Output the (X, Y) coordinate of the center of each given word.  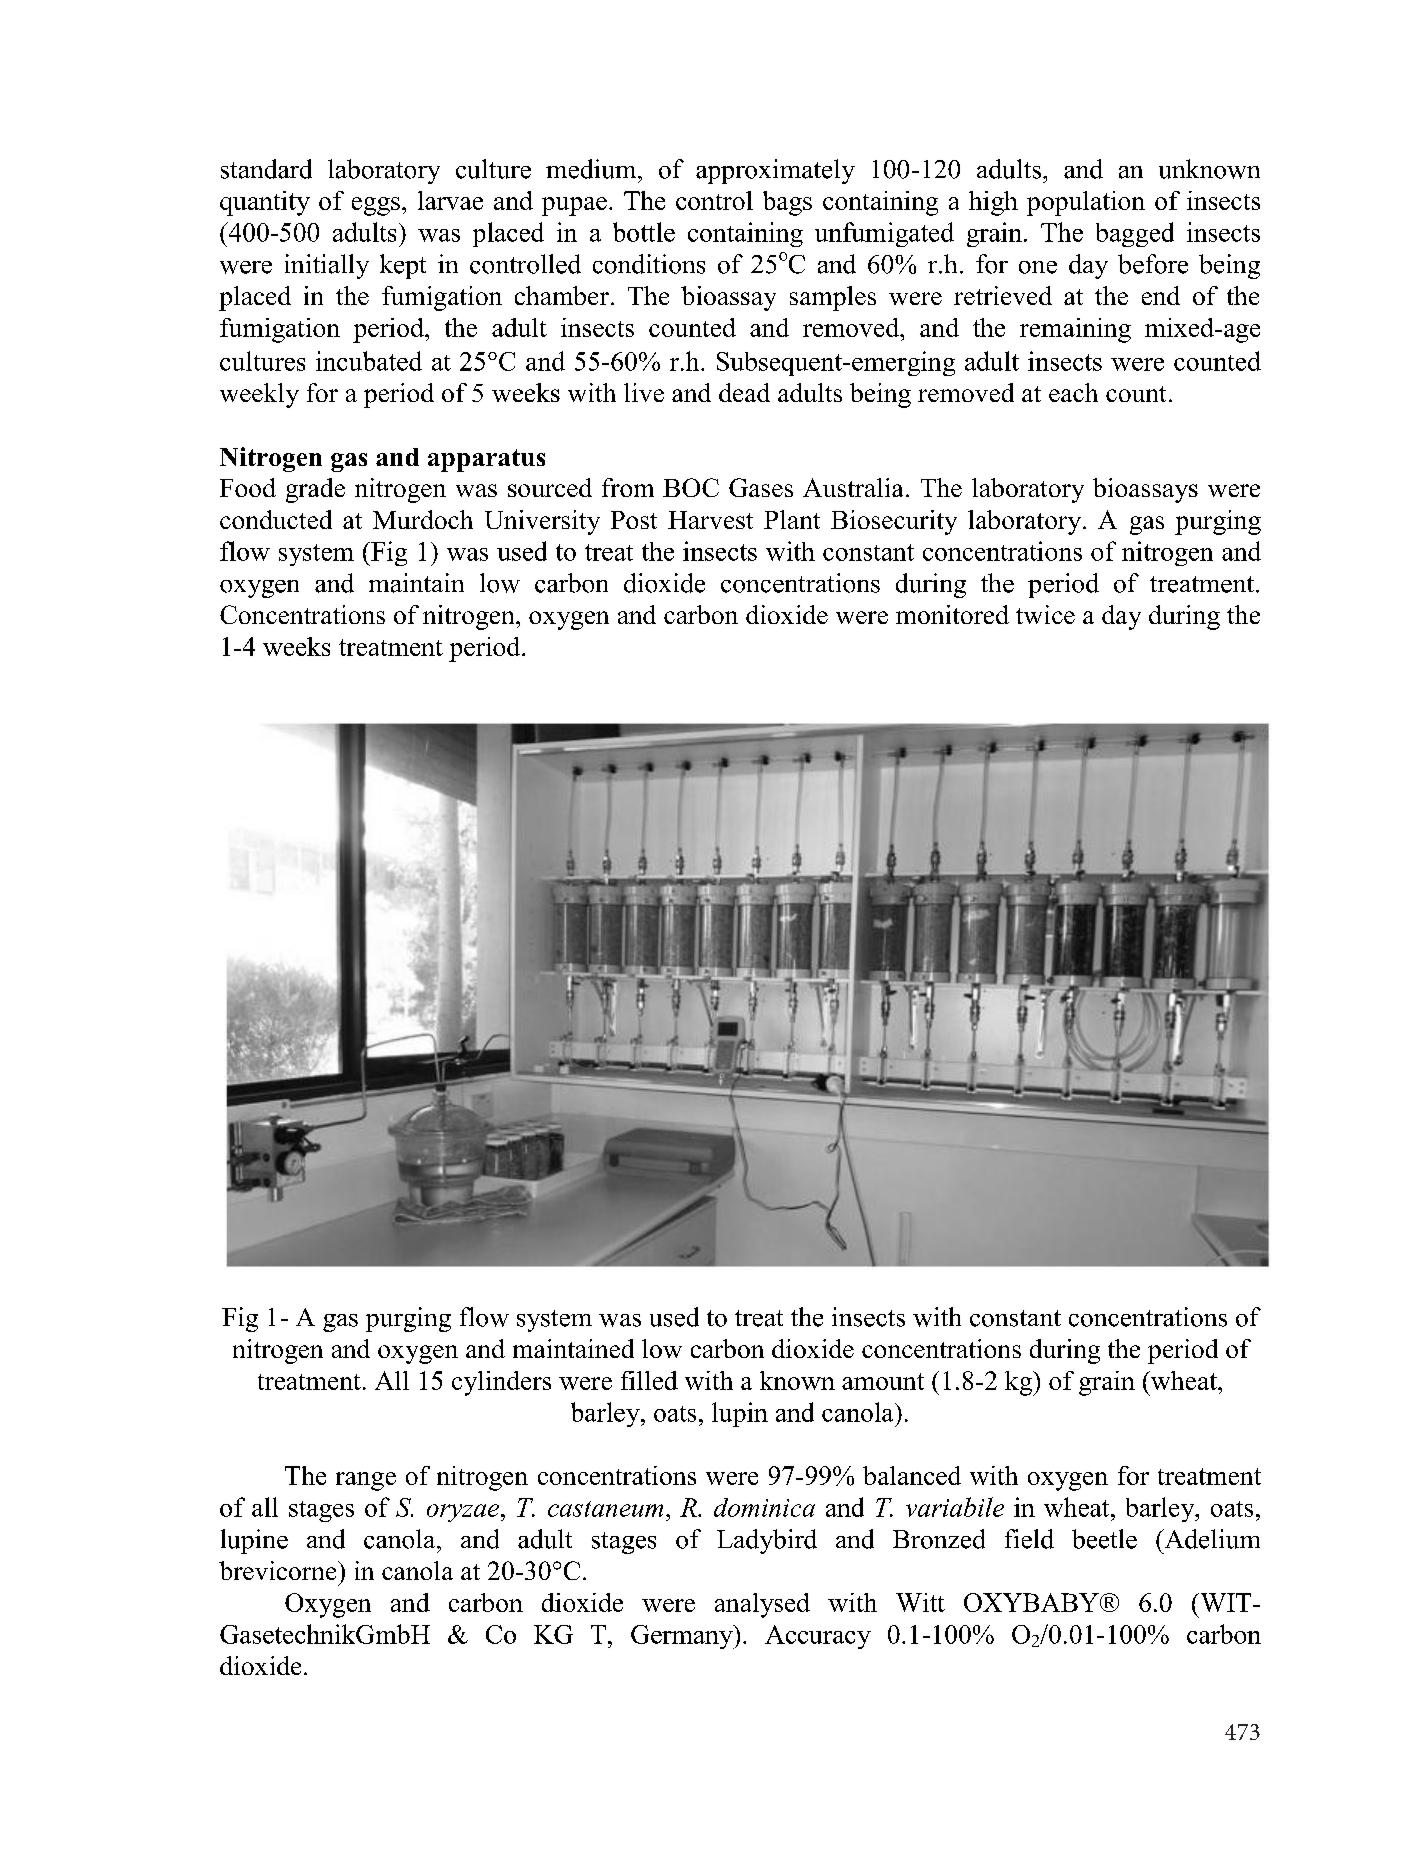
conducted (276, 519)
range (366, 1481)
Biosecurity (894, 522)
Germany (683, 1637)
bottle (644, 232)
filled (649, 1380)
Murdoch (423, 519)
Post (634, 520)
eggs (376, 206)
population (1086, 203)
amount (883, 1381)
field (1029, 1539)
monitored (952, 614)
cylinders (501, 1383)
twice (1045, 614)
